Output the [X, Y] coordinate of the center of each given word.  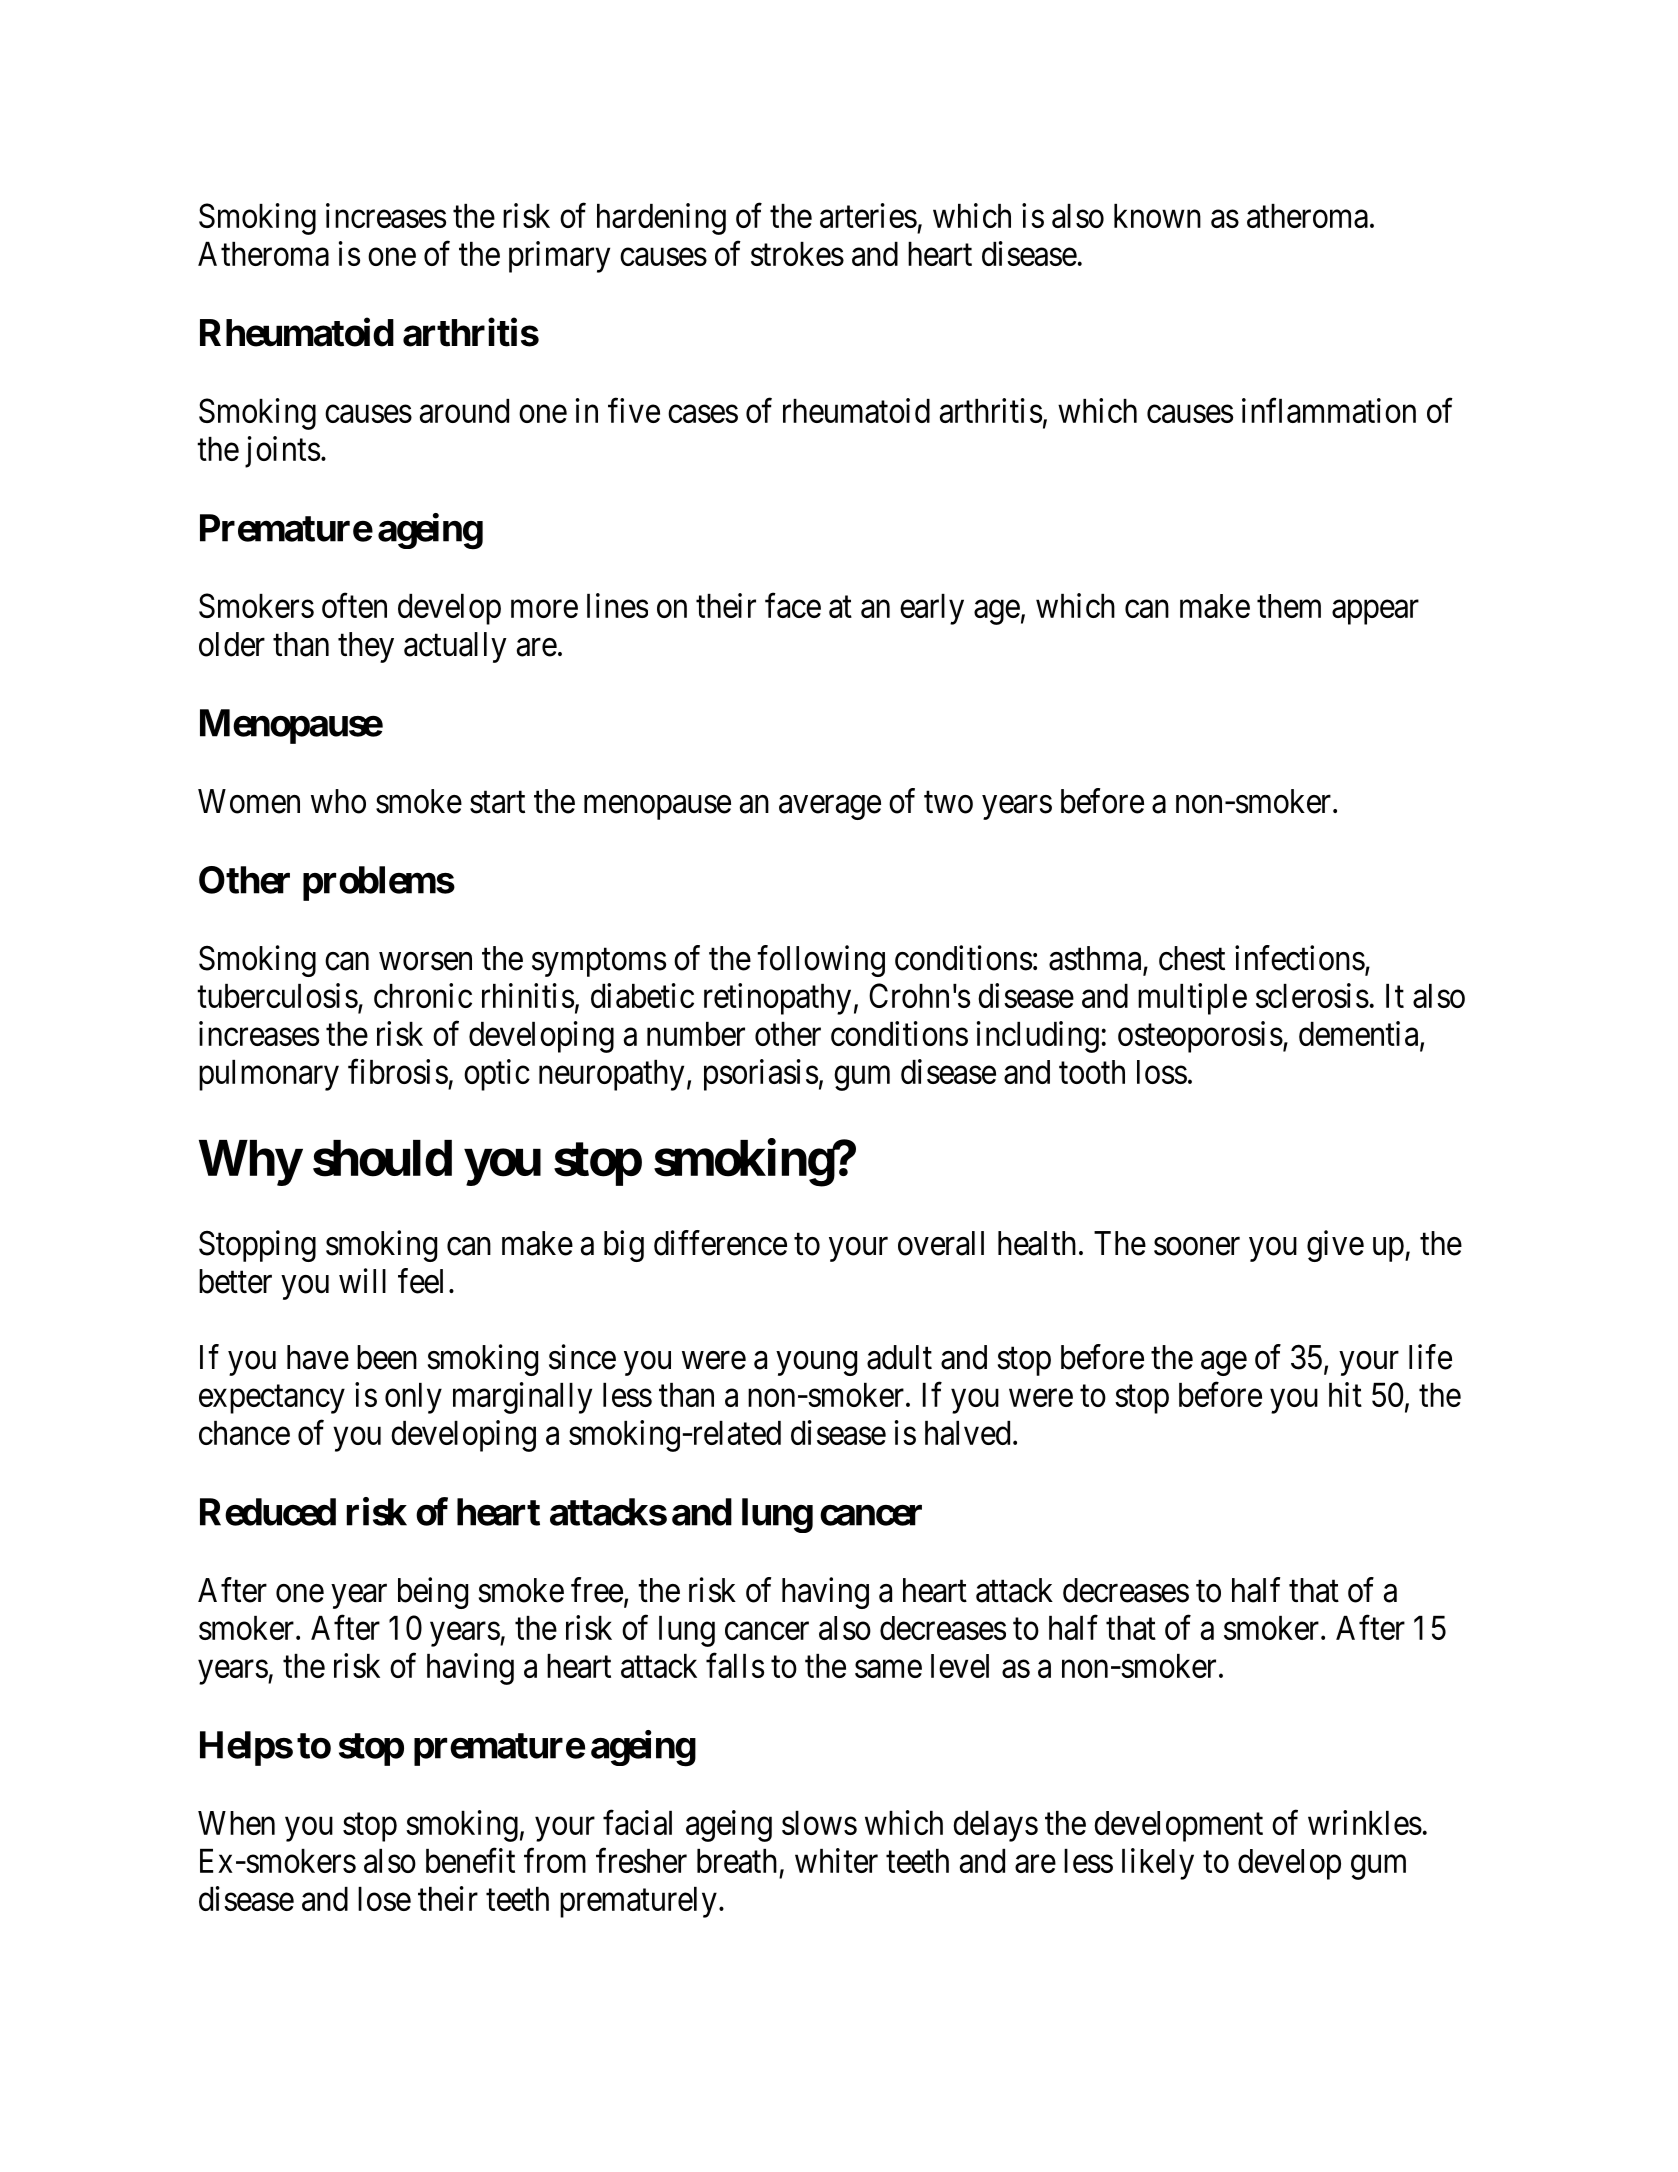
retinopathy [777, 999]
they [366, 647]
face [793, 605]
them [1289, 606]
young [816, 1363]
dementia [1360, 1034]
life [1430, 1357]
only [413, 1398]
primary [559, 257]
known [1157, 216]
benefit [470, 1860]
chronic [423, 995]
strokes [797, 254]
